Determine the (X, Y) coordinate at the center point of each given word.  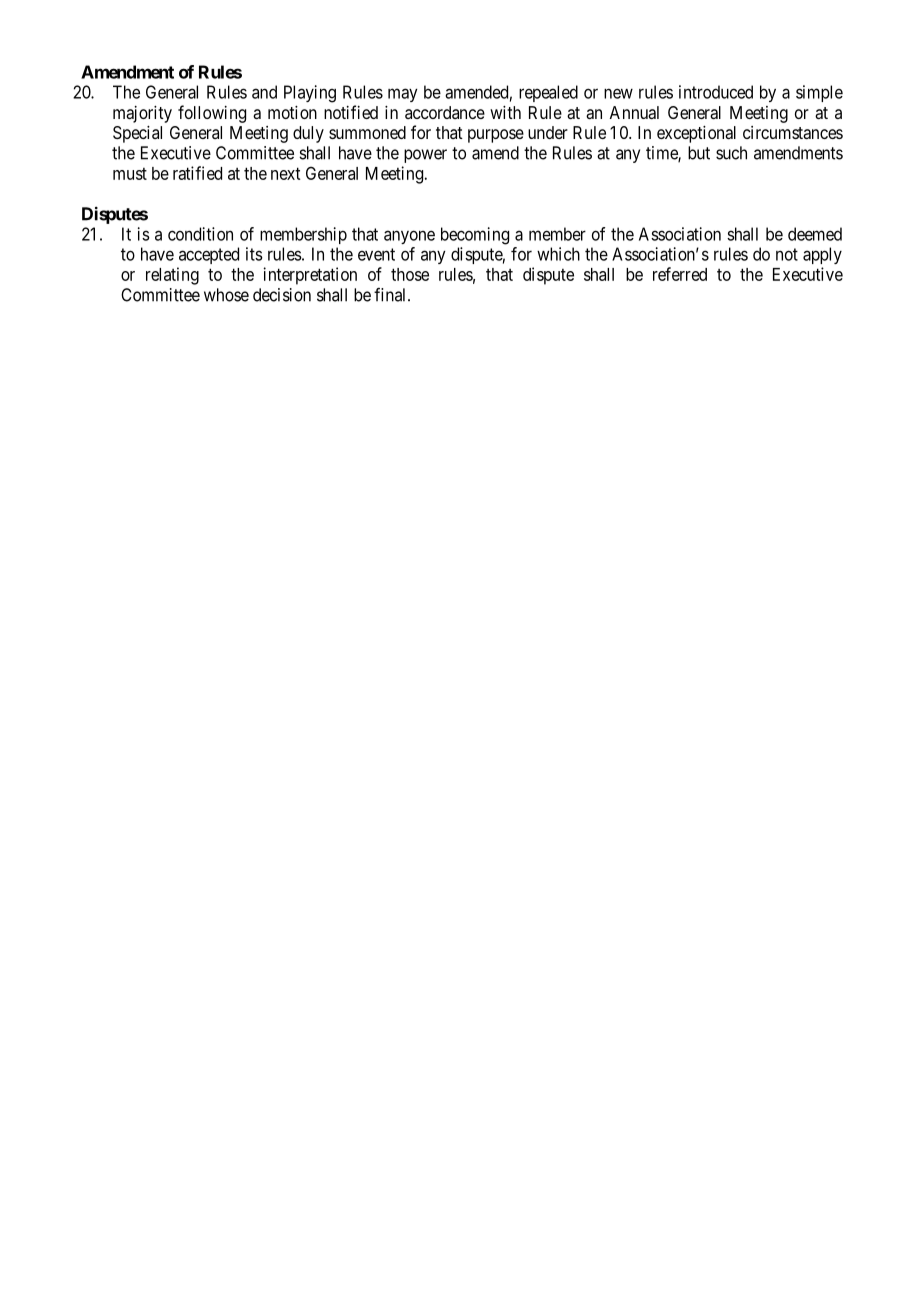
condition (200, 234)
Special (137, 134)
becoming (475, 236)
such (731, 153)
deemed (815, 234)
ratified (197, 173)
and (264, 92)
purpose (496, 136)
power (425, 156)
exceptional (696, 134)
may (403, 95)
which (558, 254)
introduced (716, 92)
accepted (209, 255)
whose (226, 295)
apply (822, 255)
